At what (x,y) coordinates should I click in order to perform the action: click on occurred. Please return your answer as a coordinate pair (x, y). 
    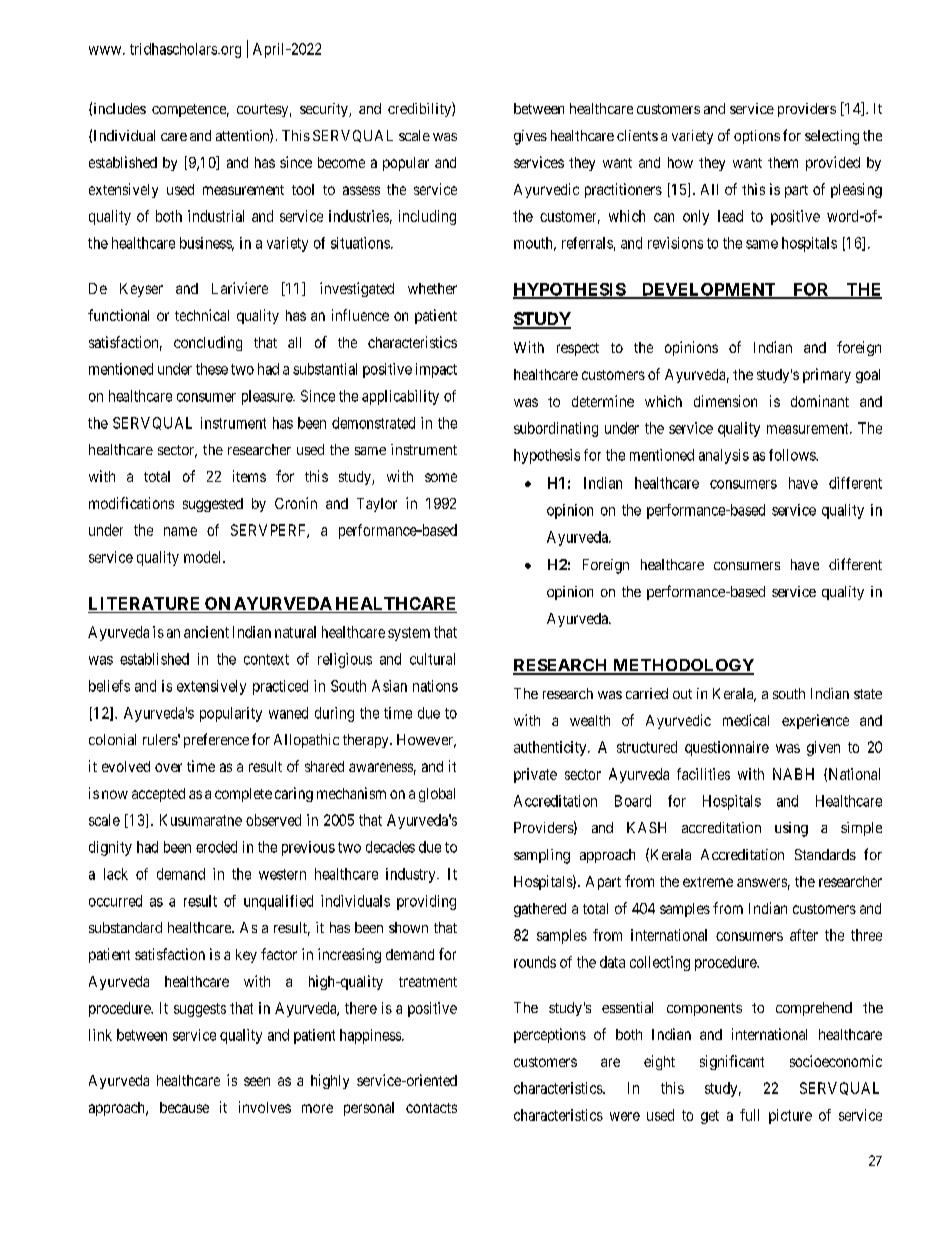
    Looking at the image, I should click on (115, 901).
